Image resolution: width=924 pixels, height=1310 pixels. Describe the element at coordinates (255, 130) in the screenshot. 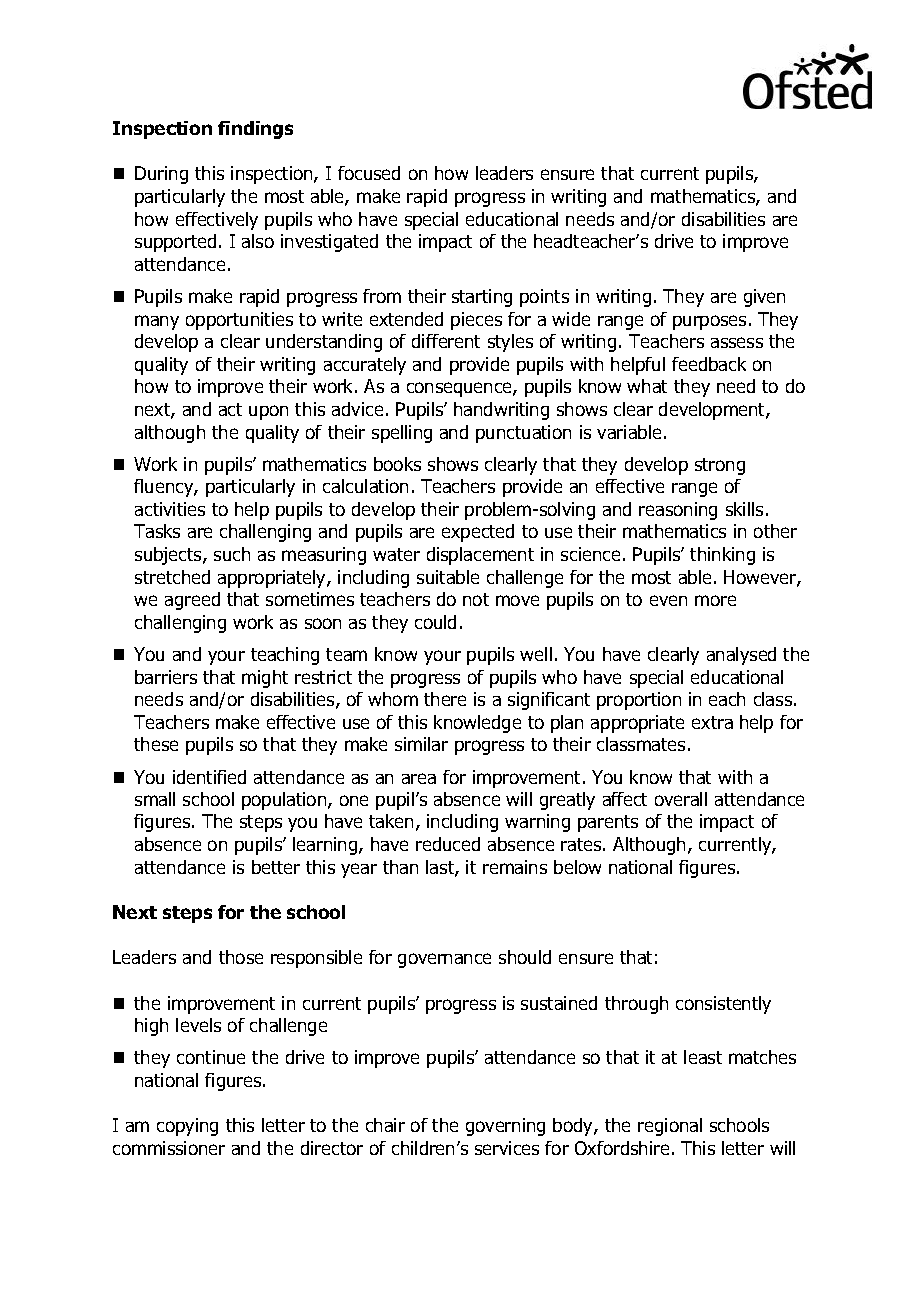

I see `findings` at that location.
